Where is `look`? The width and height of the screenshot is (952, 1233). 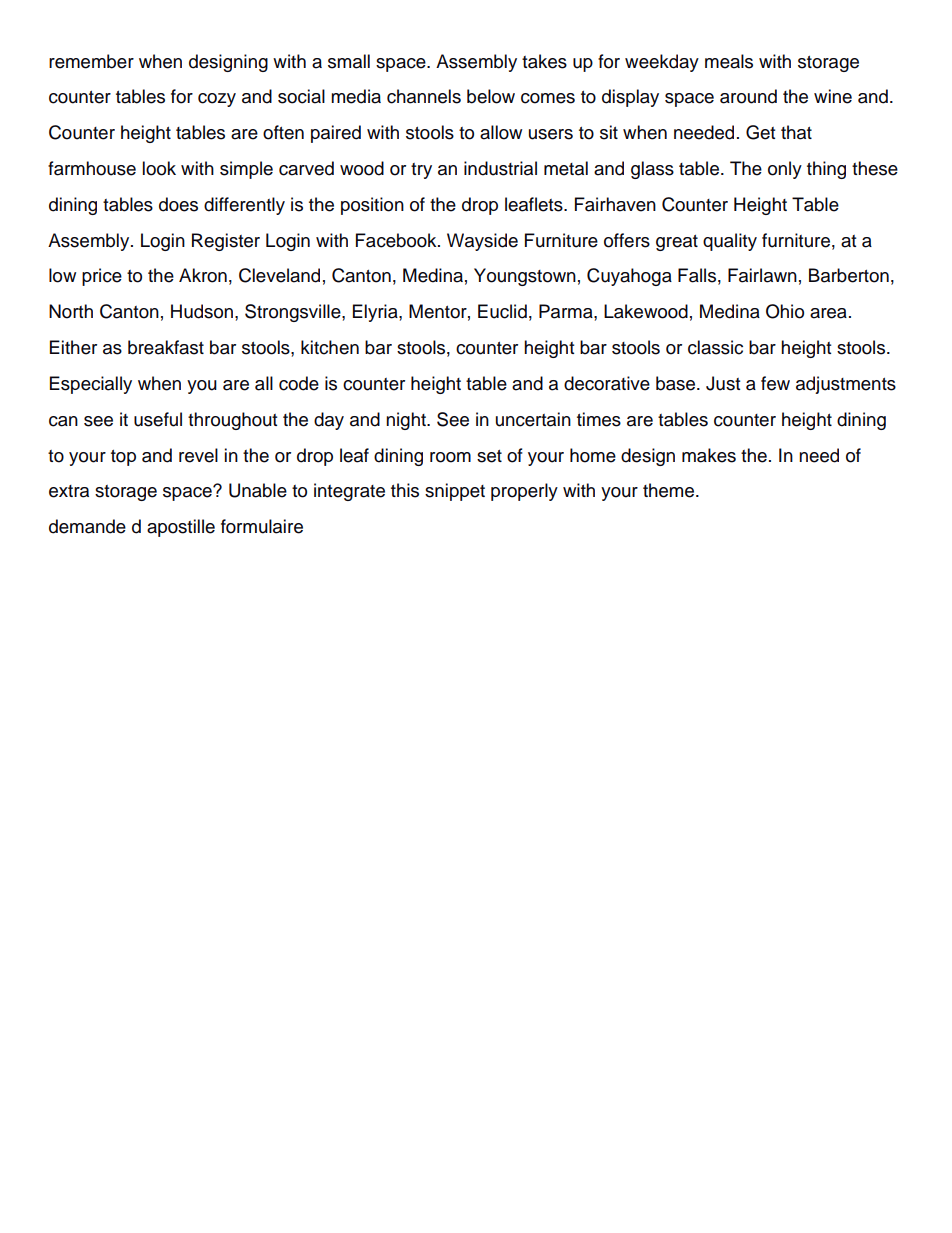
look is located at coordinates (159, 168).
